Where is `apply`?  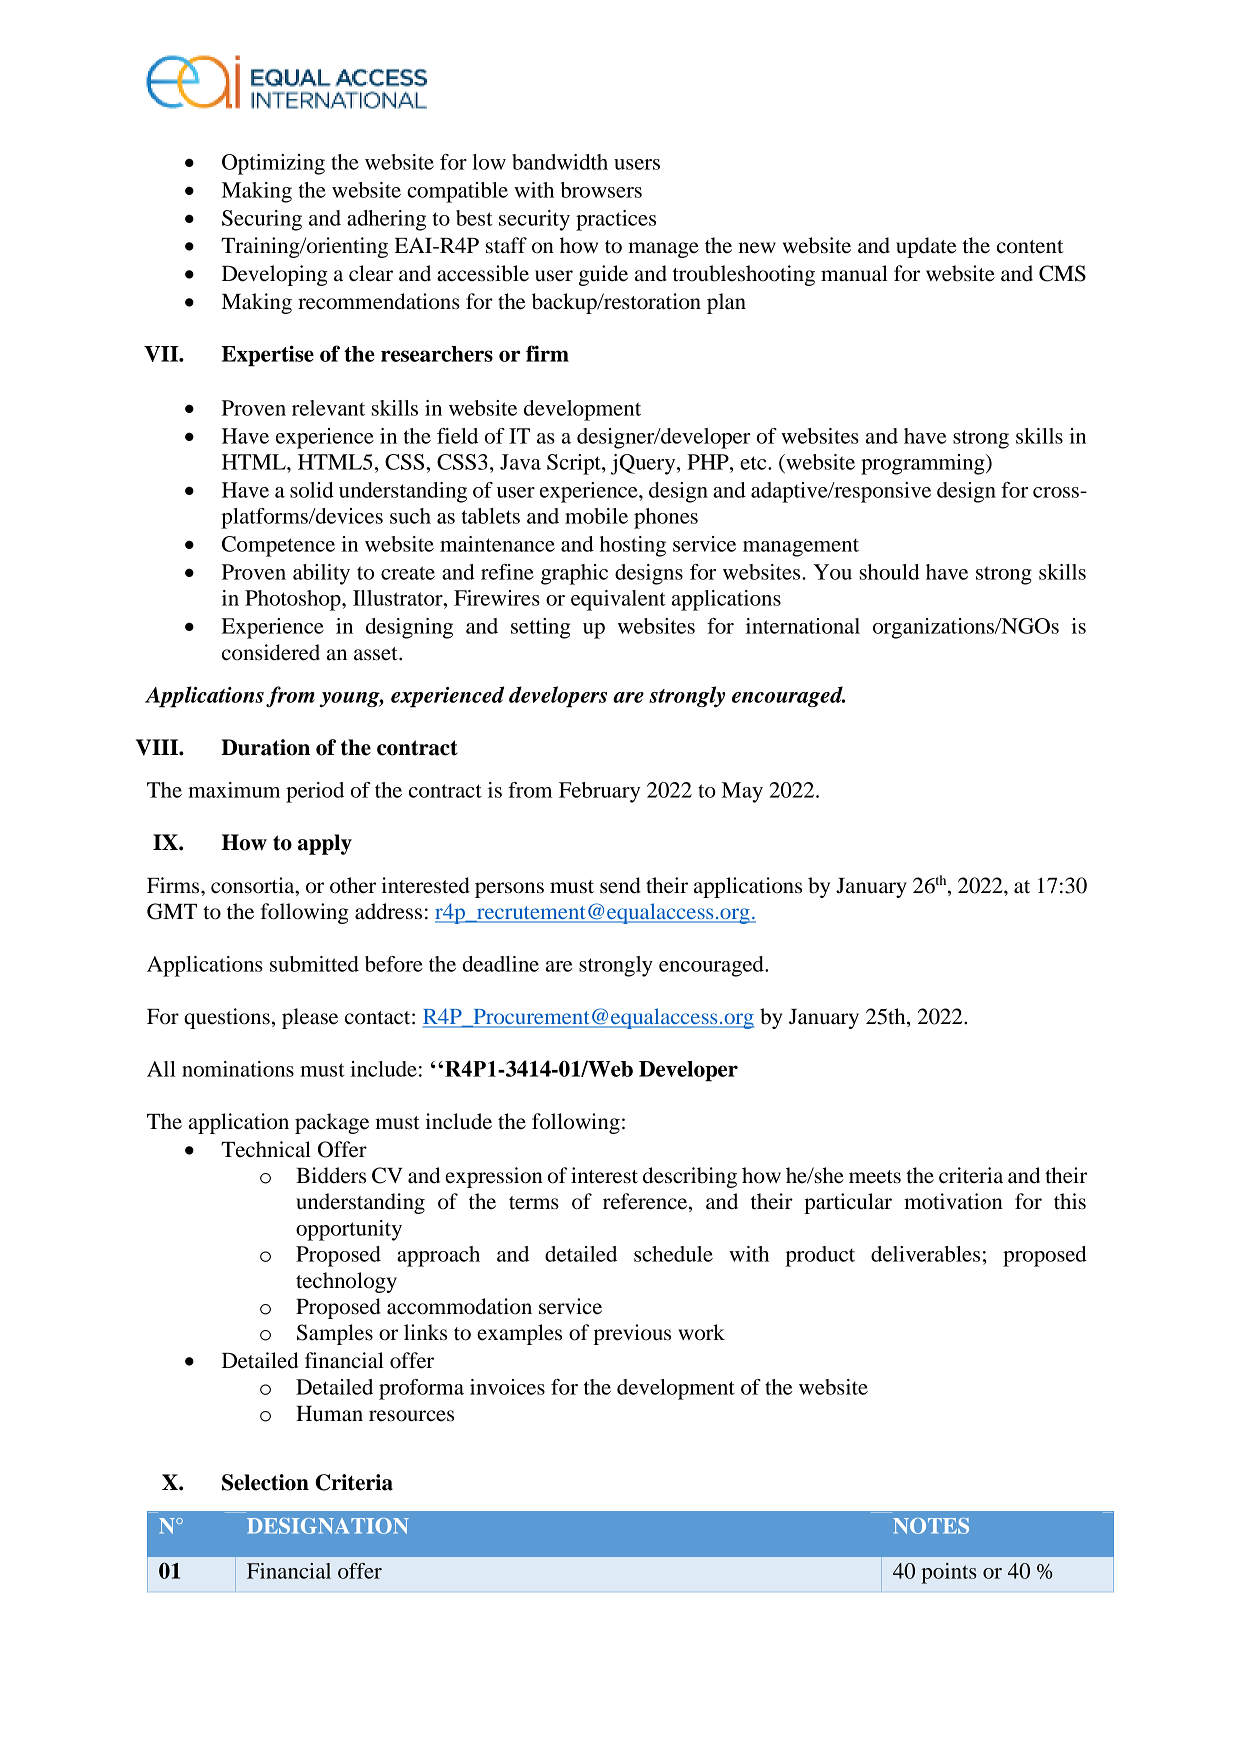
apply is located at coordinates (325, 844).
